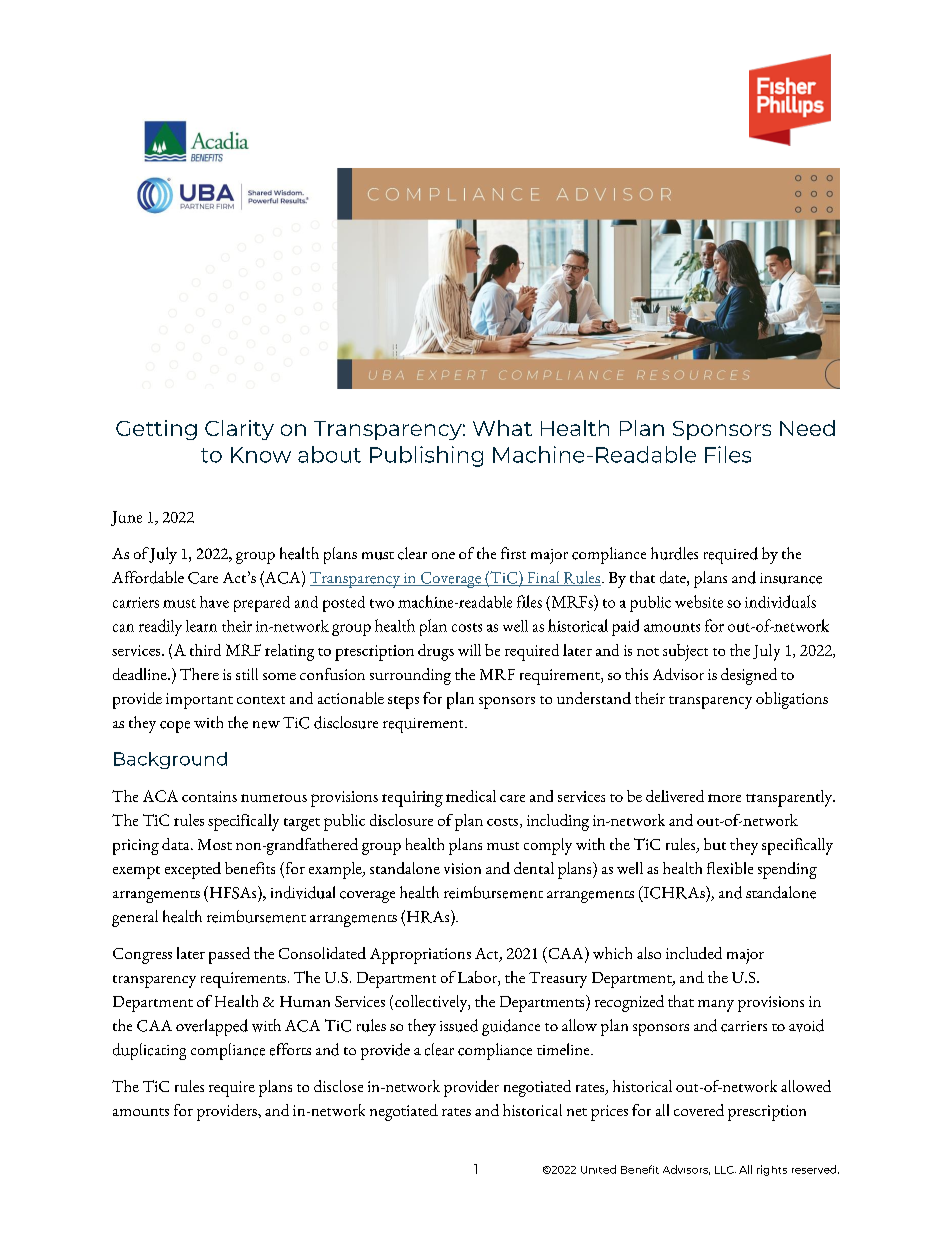 The height and width of the document is (1233, 952). I want to click on general, so click(135, 918).
